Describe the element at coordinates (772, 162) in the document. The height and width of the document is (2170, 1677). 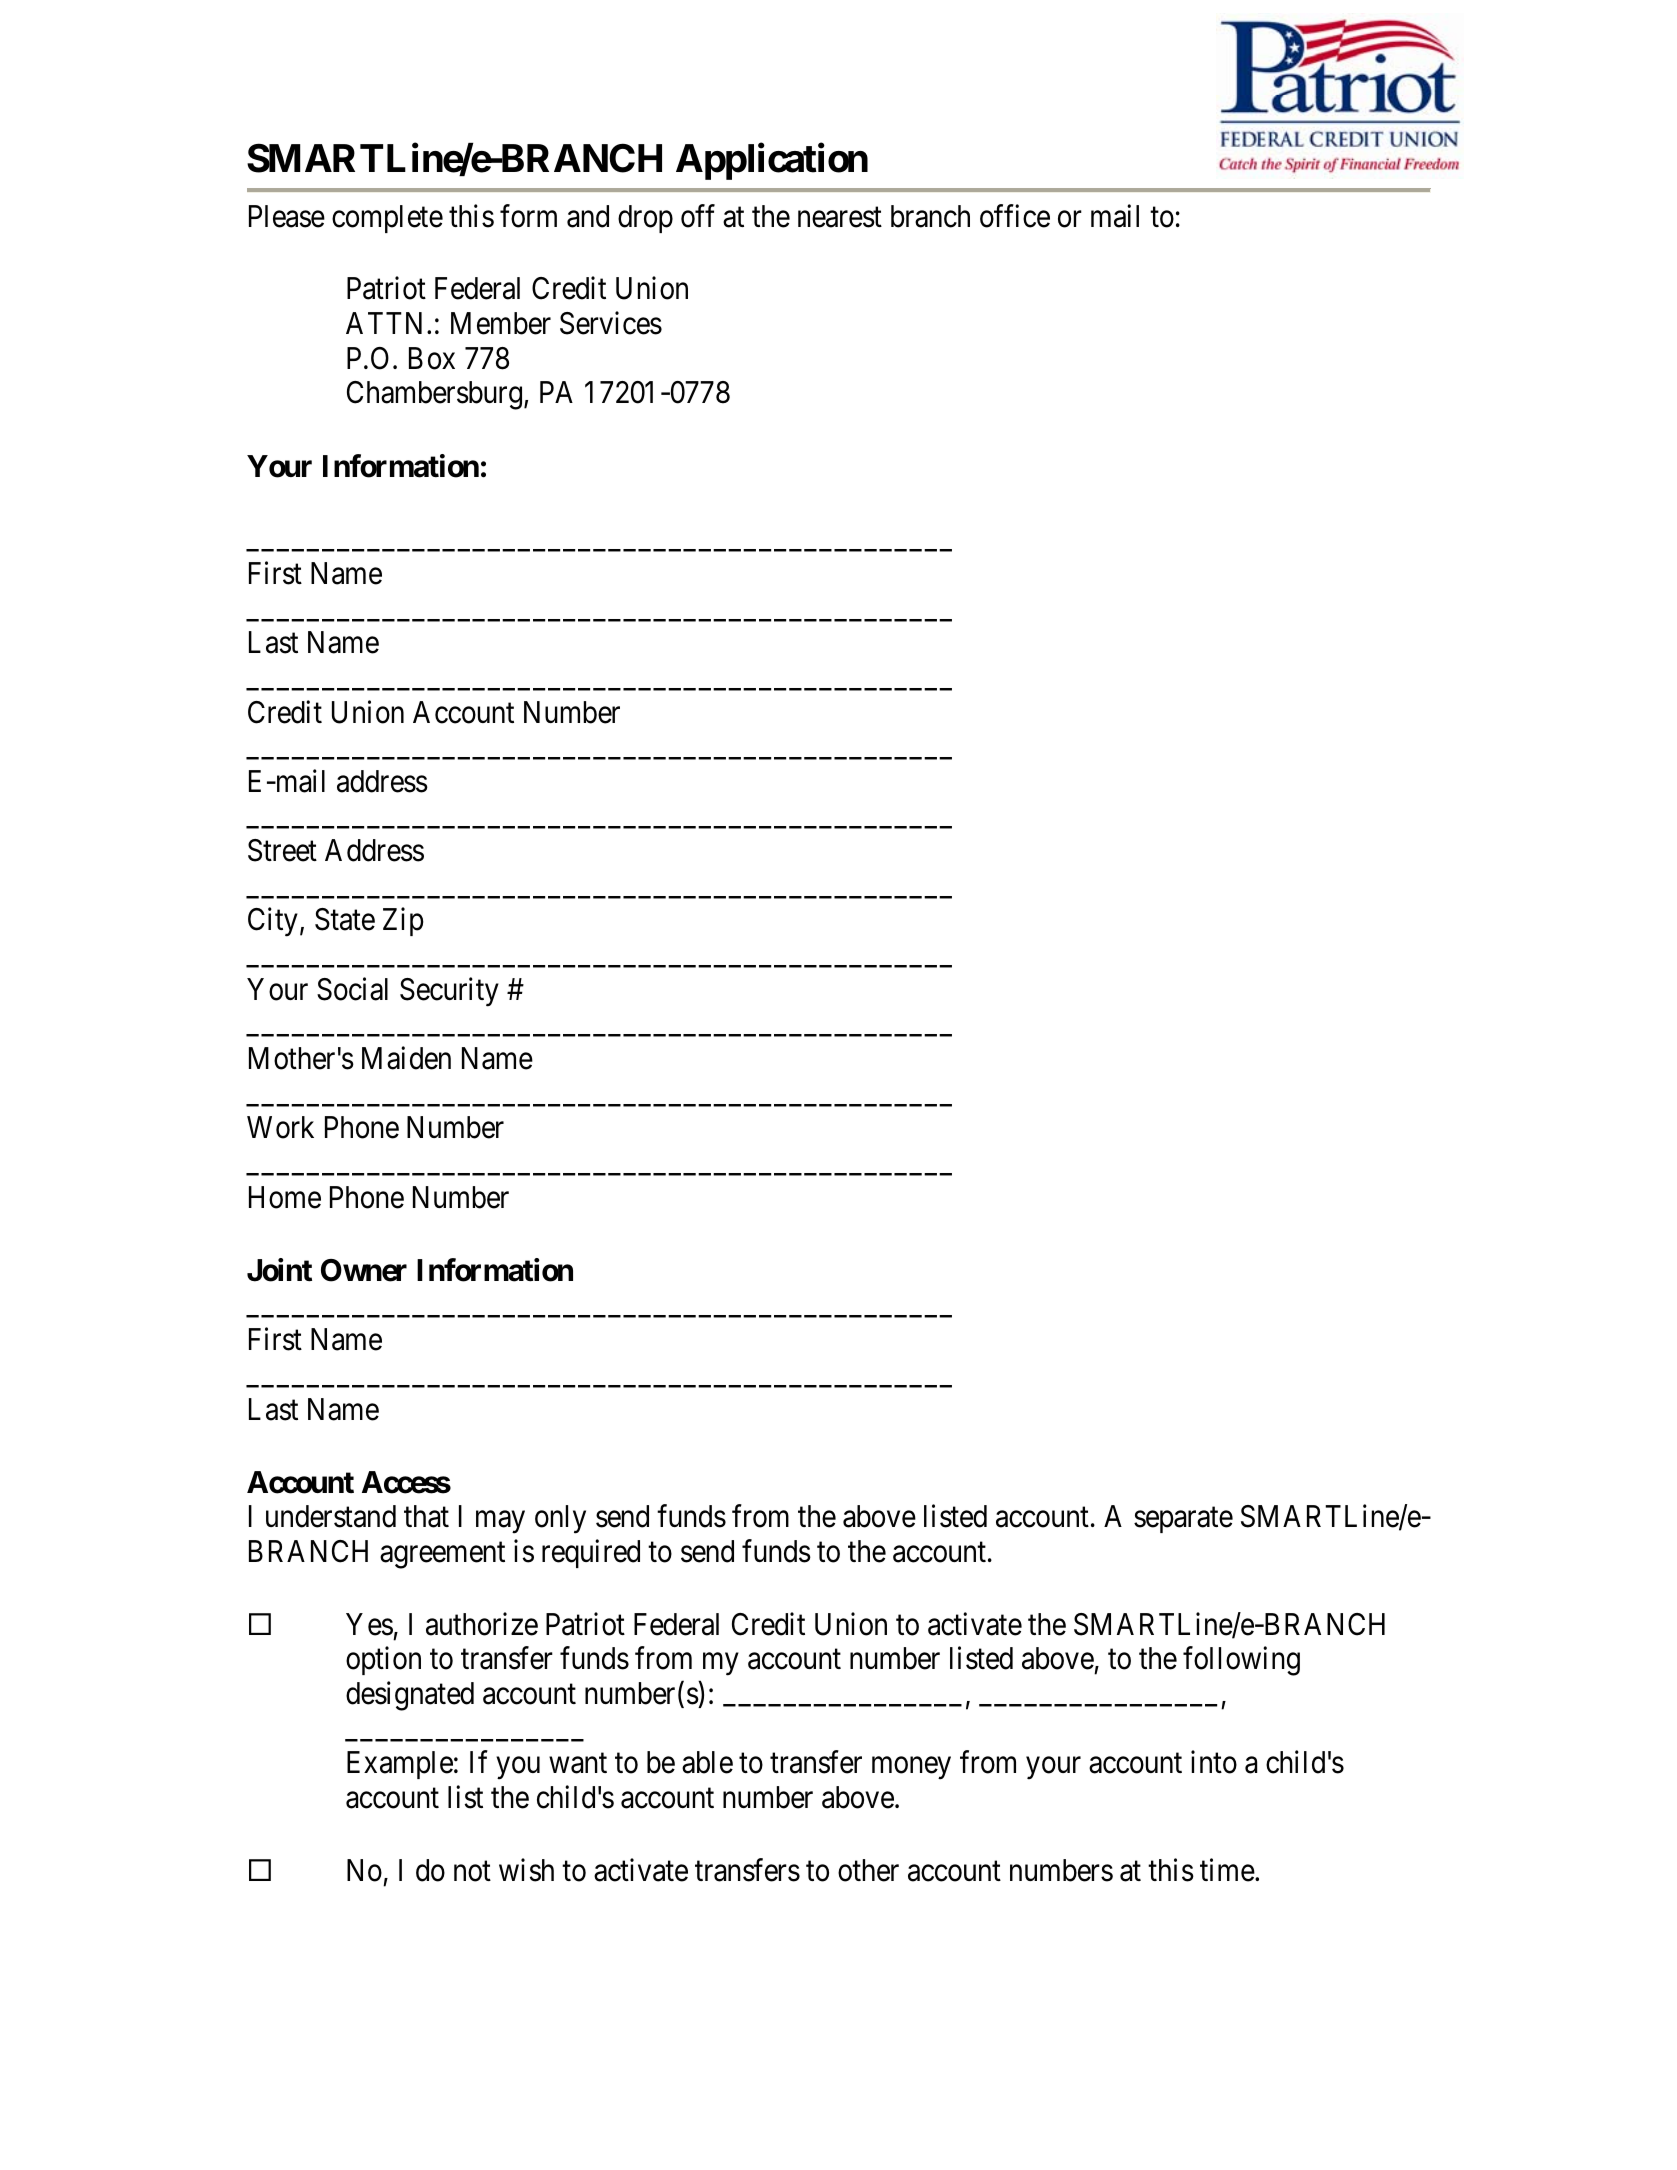
I see `Application` at that location.
